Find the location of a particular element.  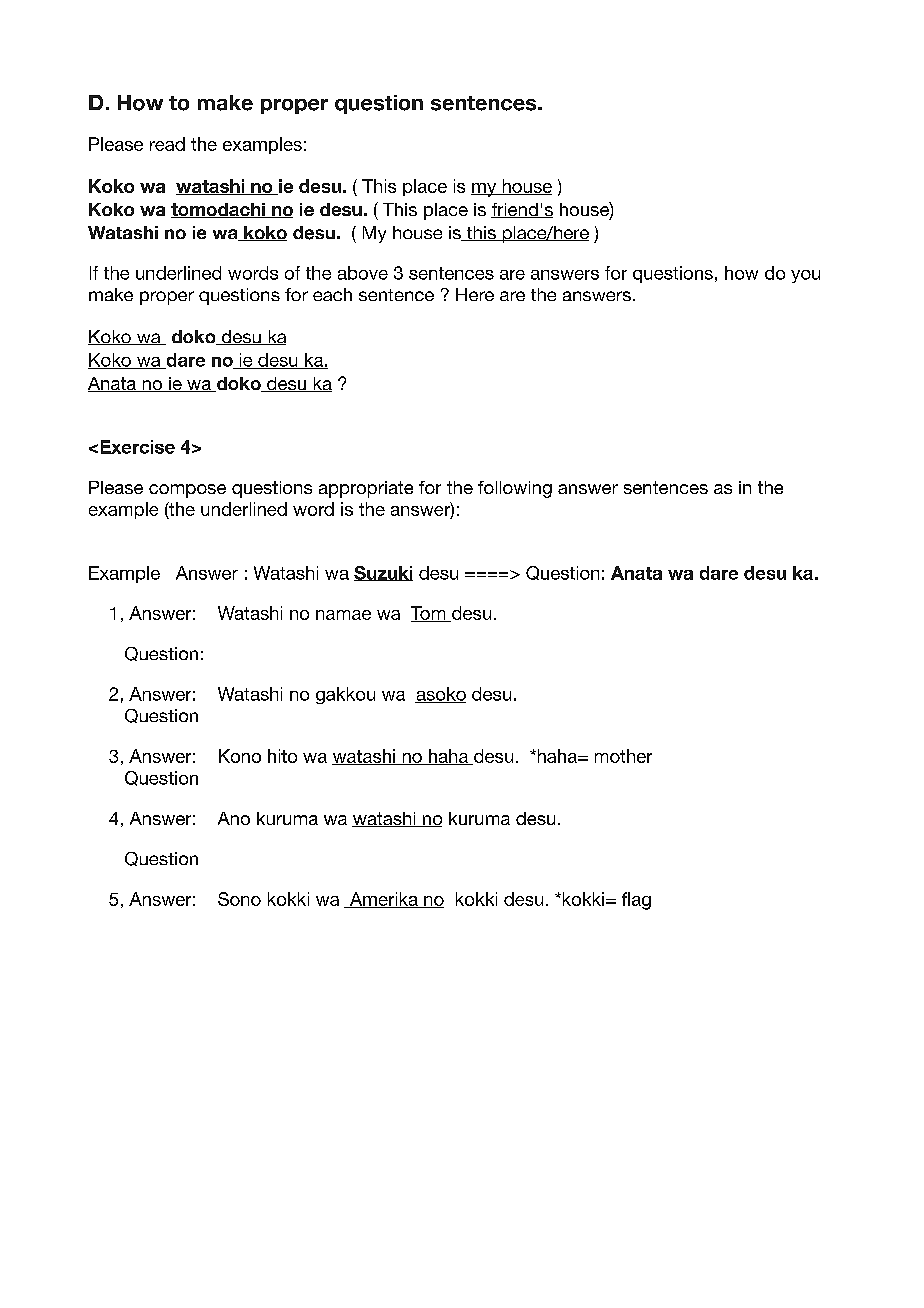

compose is located at coordinates (187, 491).
